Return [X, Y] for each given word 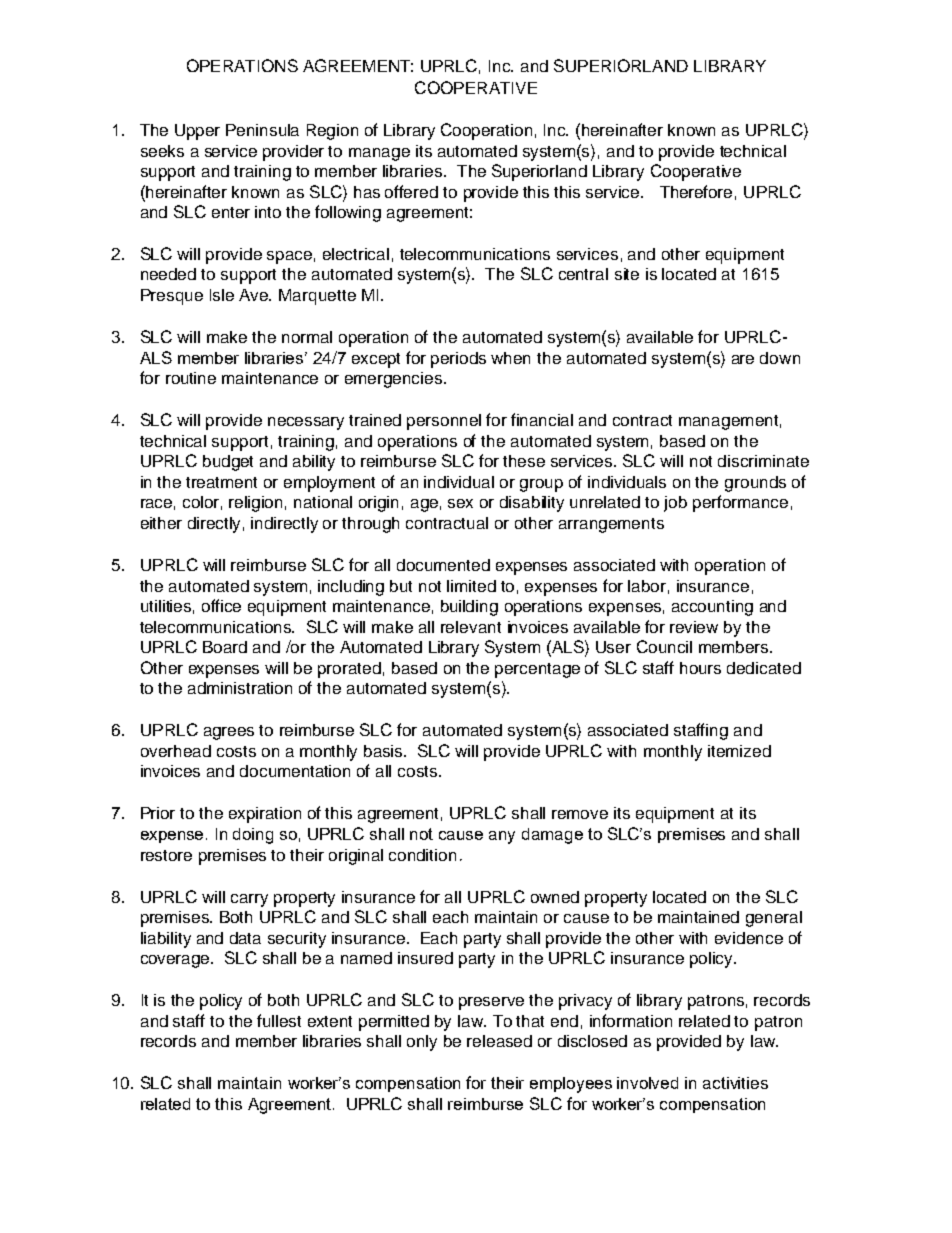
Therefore [696, 191]
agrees [229, 733]
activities [735, 1083]
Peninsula [262, 130]
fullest [279, 1020]
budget [228, 463]
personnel [444, 422]
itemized [739, 751]
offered [411, 191]
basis [384, 751]
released [499, 1041]
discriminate [763, 461]
